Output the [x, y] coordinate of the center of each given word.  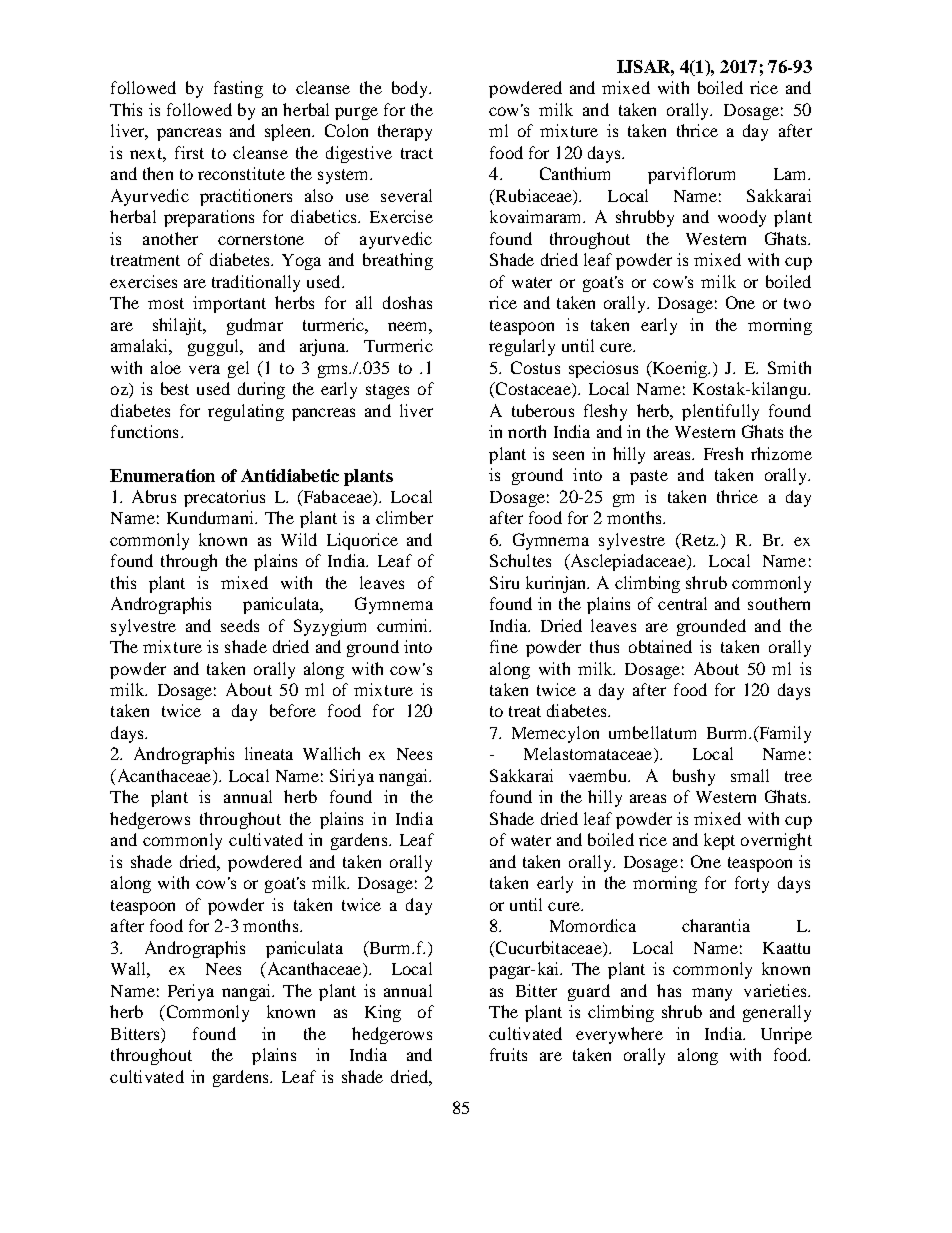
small [750, 775]
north [527, 431]
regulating [246, 412]
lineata [269, 753]
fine [504, 646]
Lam [792, 174]
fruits [508, 1054]
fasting [238, 89]
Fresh [723, 453]
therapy [405, 132]
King [383, 1013]
